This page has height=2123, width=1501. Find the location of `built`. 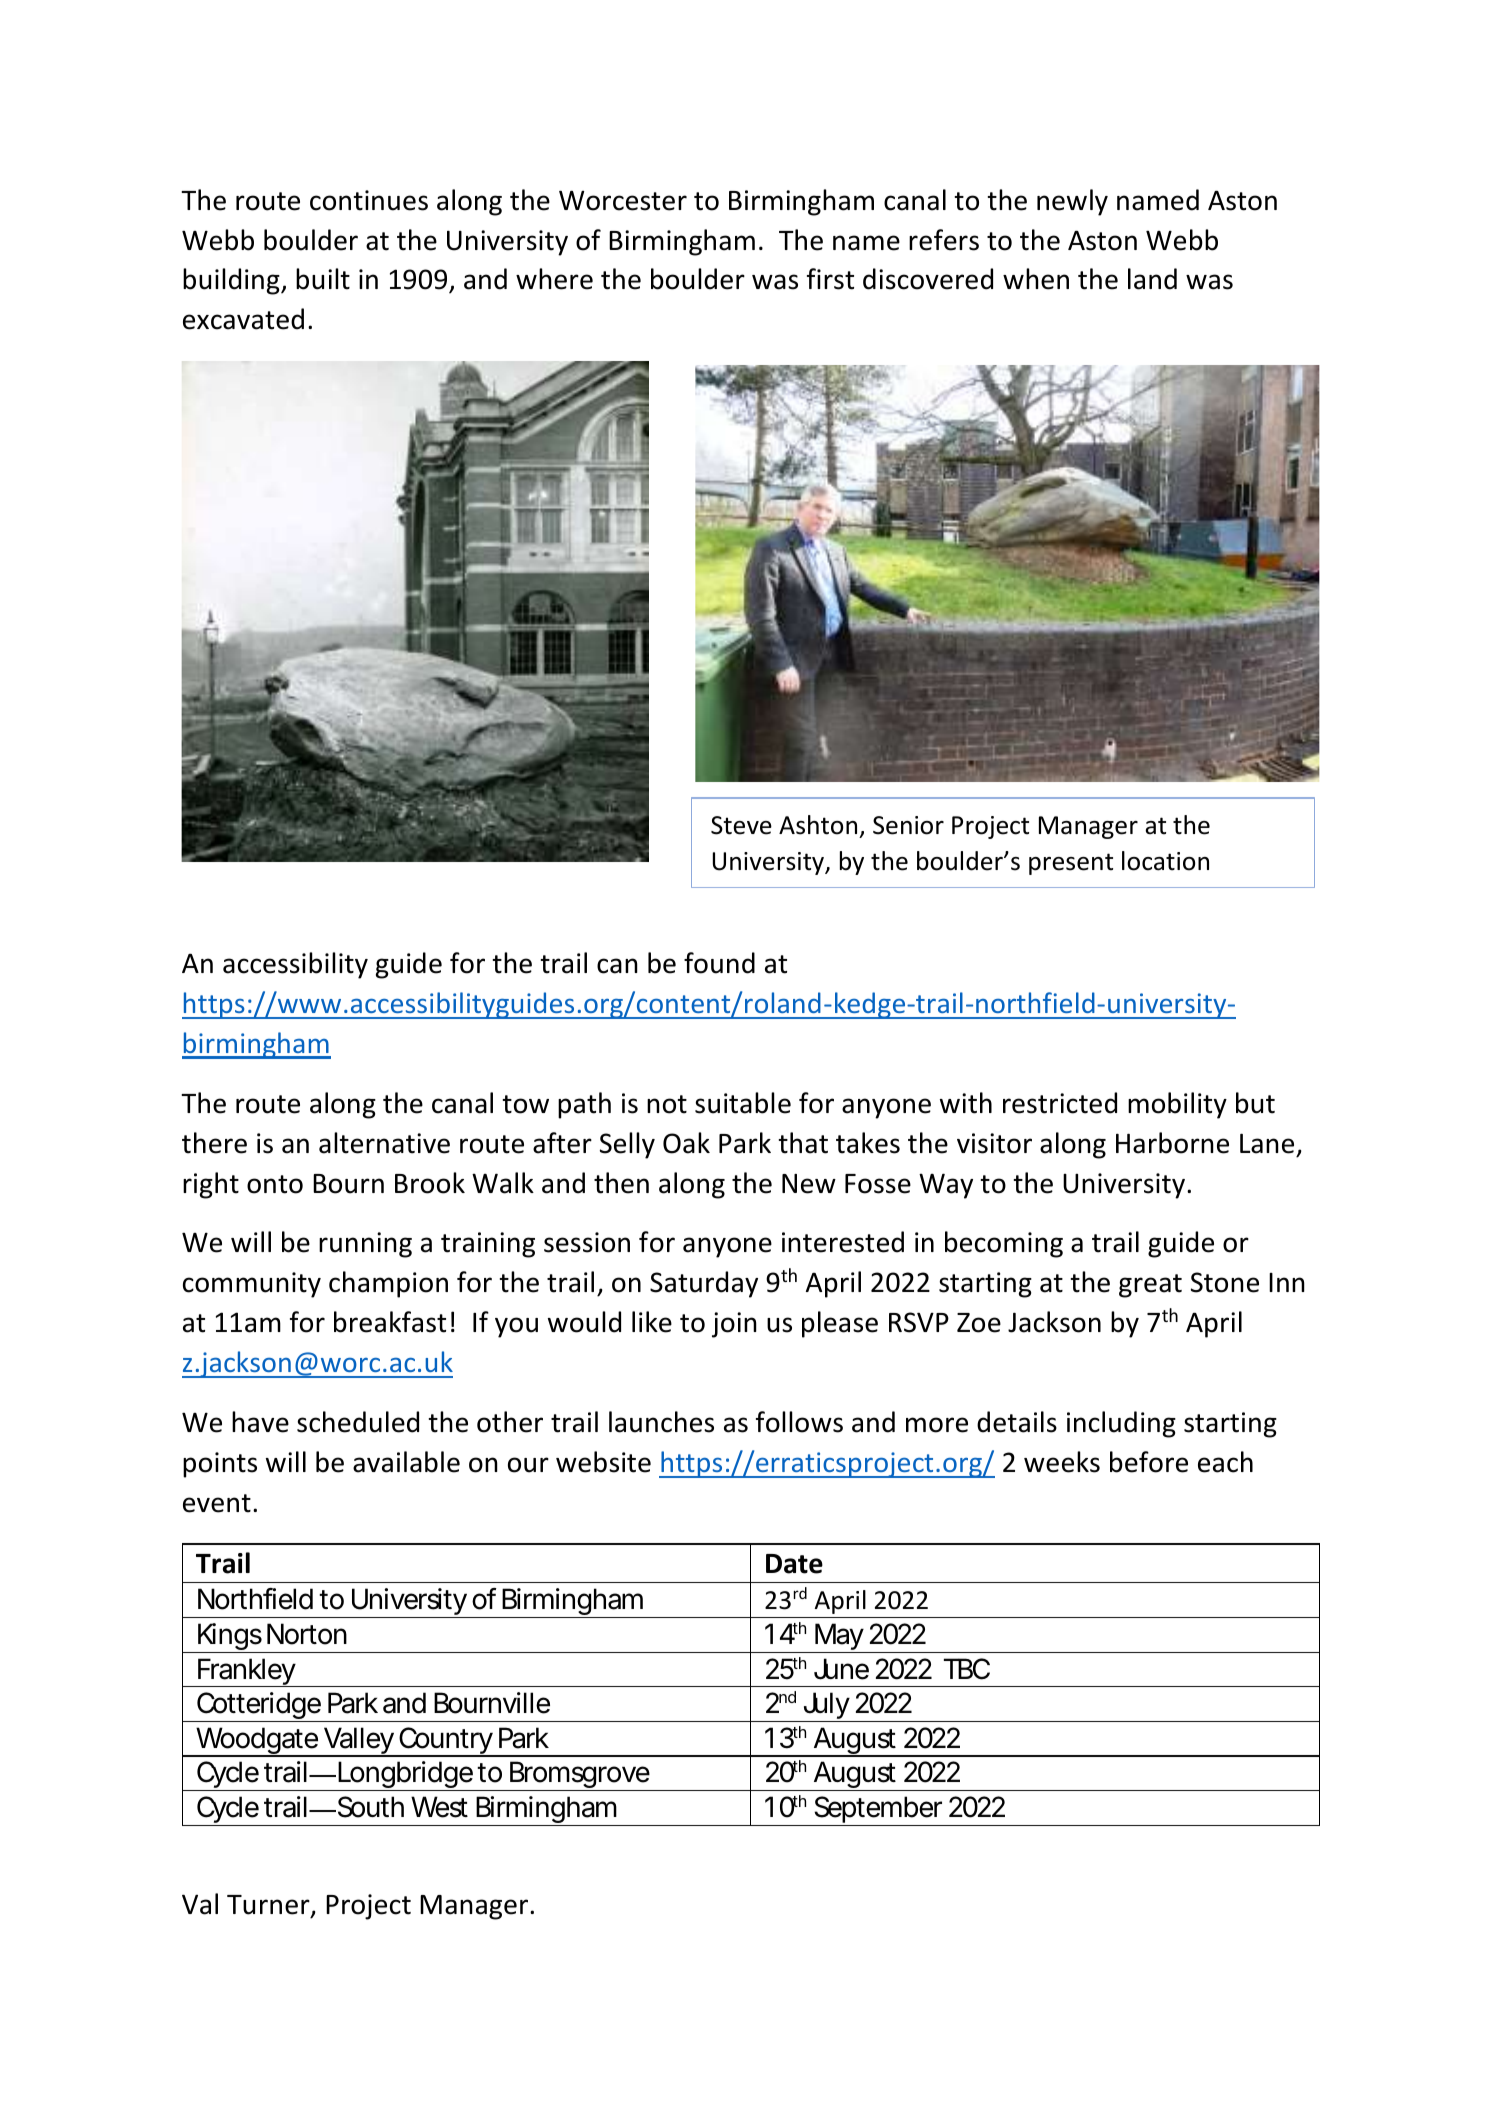

built is located at coordinates (323, 279).
